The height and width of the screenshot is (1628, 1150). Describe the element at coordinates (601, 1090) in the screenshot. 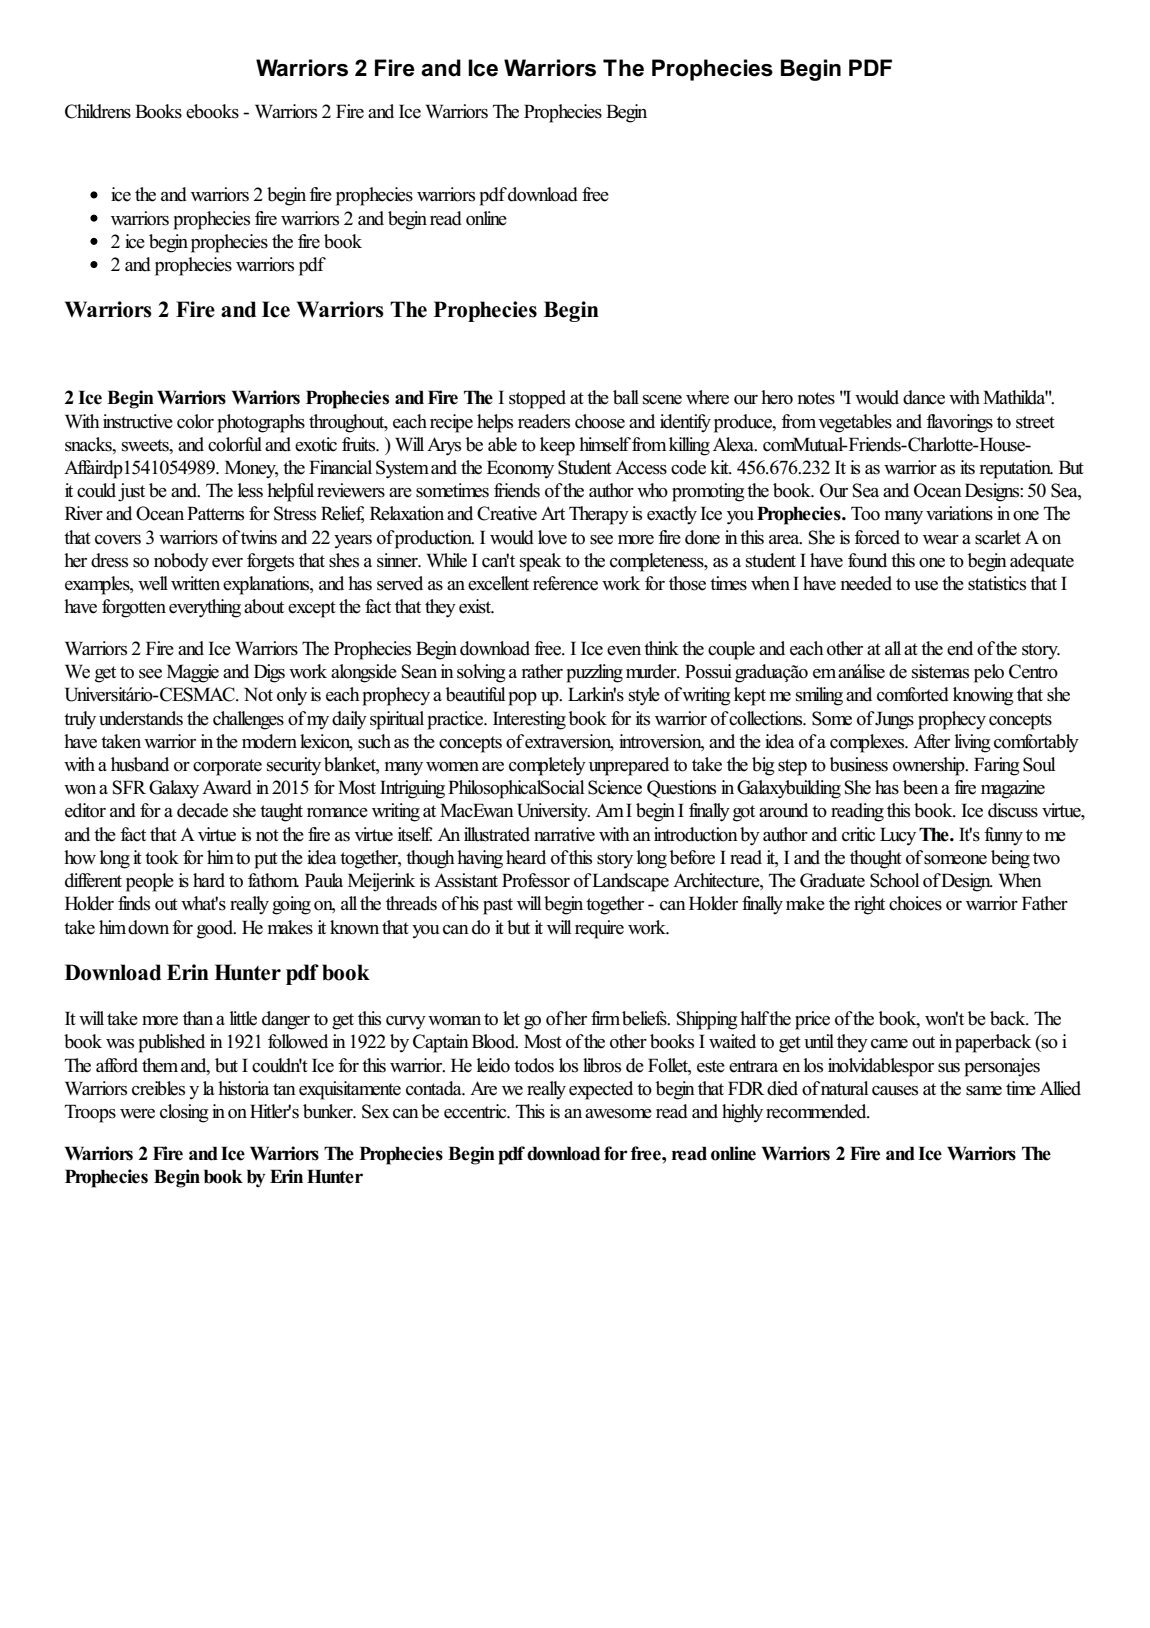

I see `expected` at that location.
